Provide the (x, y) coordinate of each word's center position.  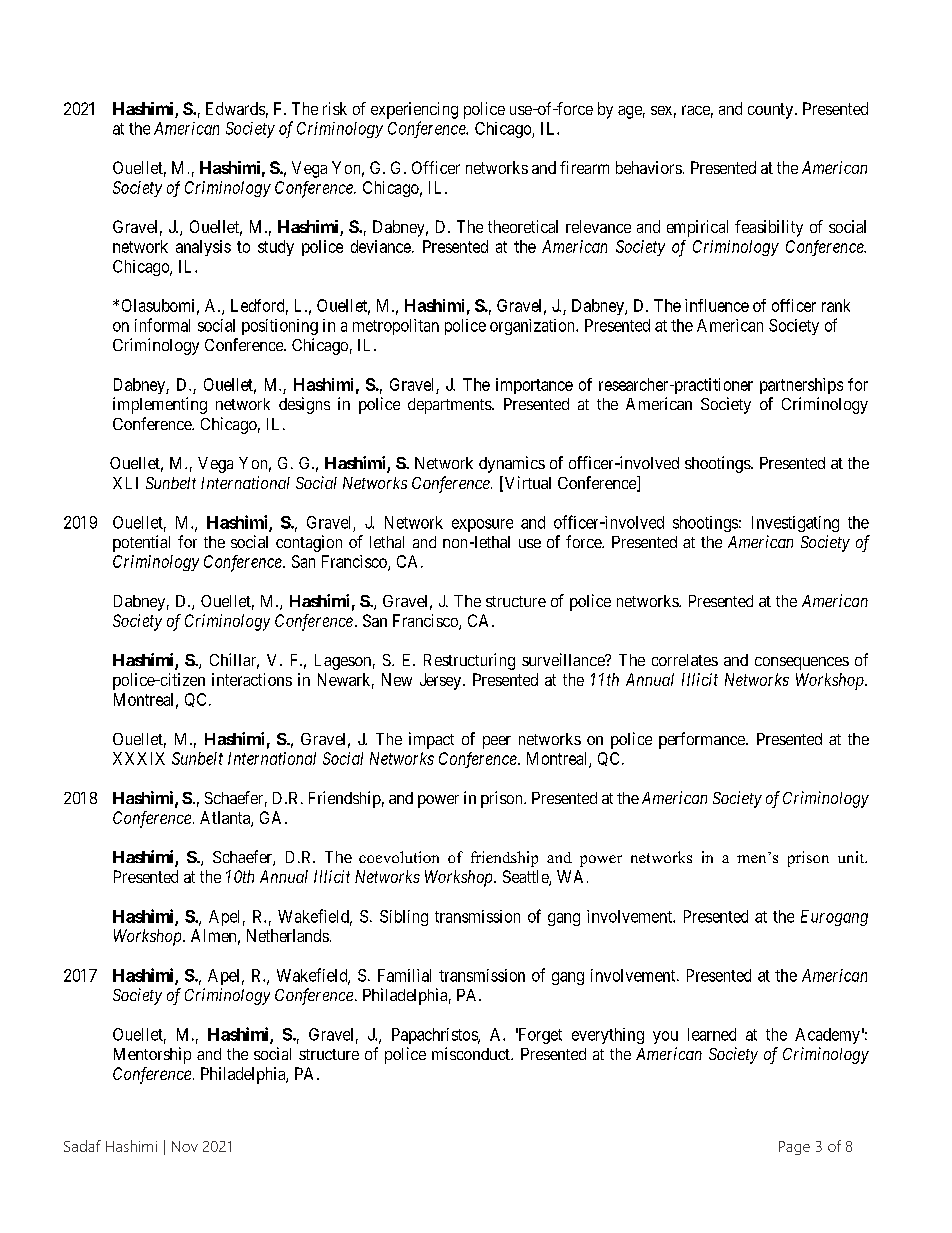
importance (534, 386)
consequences (802, 663)
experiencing (414, 110)
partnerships (801, 386)
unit (852, 857)
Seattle (526, 878)
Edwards (235, 108)
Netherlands (288, 935)
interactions (252, 679)
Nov (185, 1146)
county (772, 111)
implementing (160, 405)
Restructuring (469, 661)
